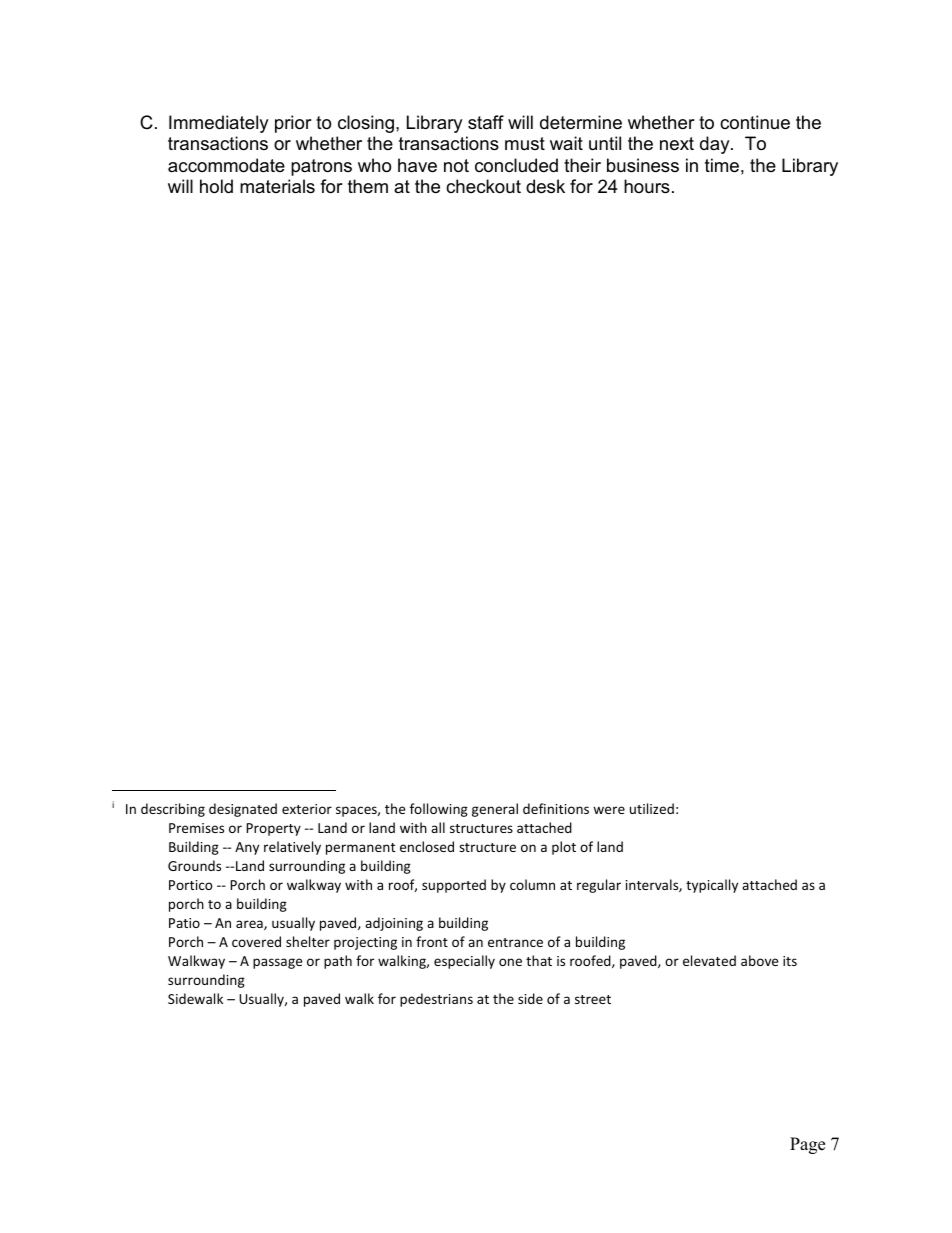 The width and height of the page is (952, 1233). What do you see at coordinates (277, 186) in the page?
I see `materials` at bounding box center [277, 186].
